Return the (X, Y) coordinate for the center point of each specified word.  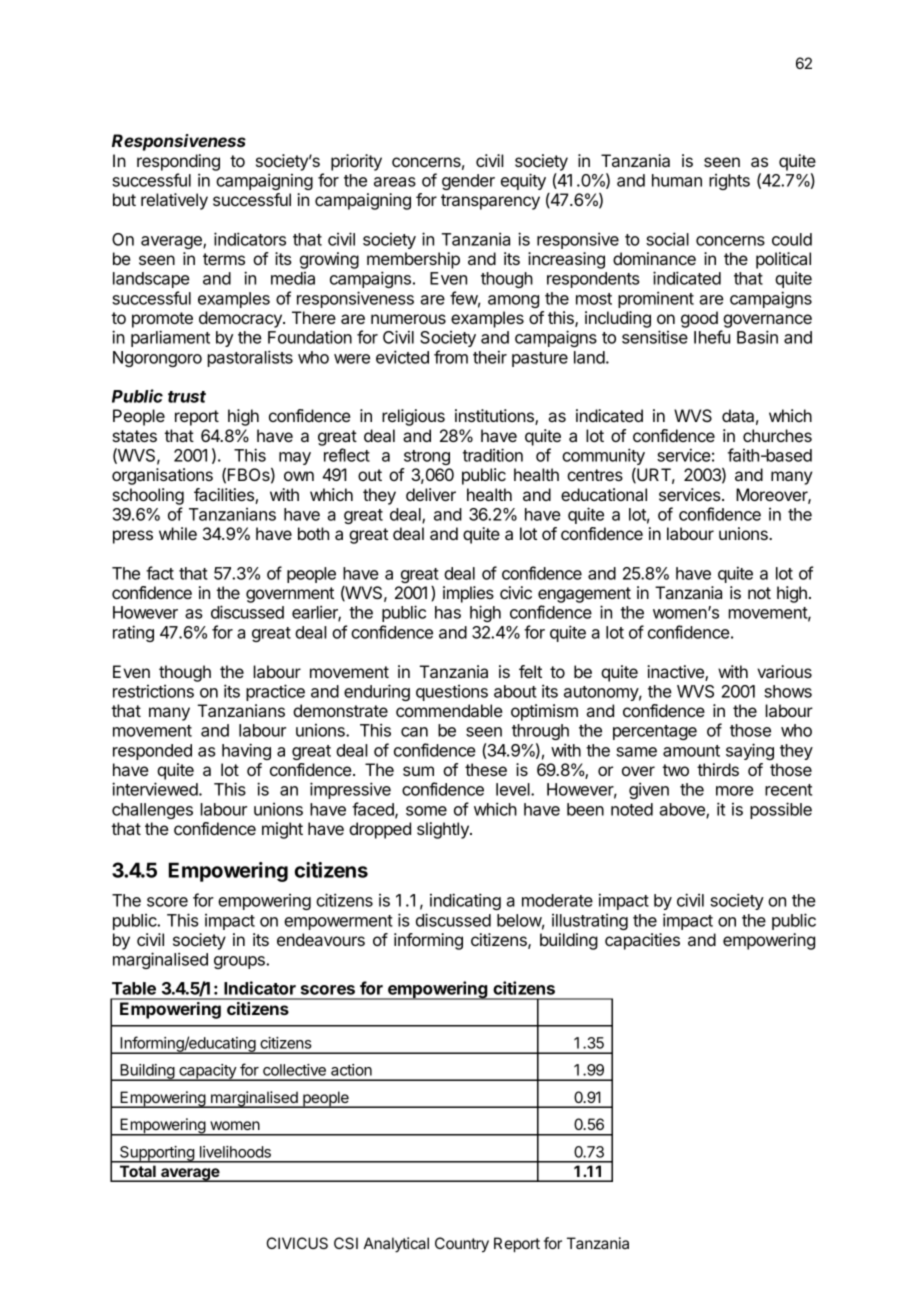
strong (427, 457)
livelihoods (235, 1152)
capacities (642, 941)
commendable (449, 710)
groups (240, 962)
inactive (676, 673)
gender (468, 182)
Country (462, 1245)
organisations (162, 476)
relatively (174, 201)
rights (729, 182)
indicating (465, 901)
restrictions (153, 691)
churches (777, 435)
